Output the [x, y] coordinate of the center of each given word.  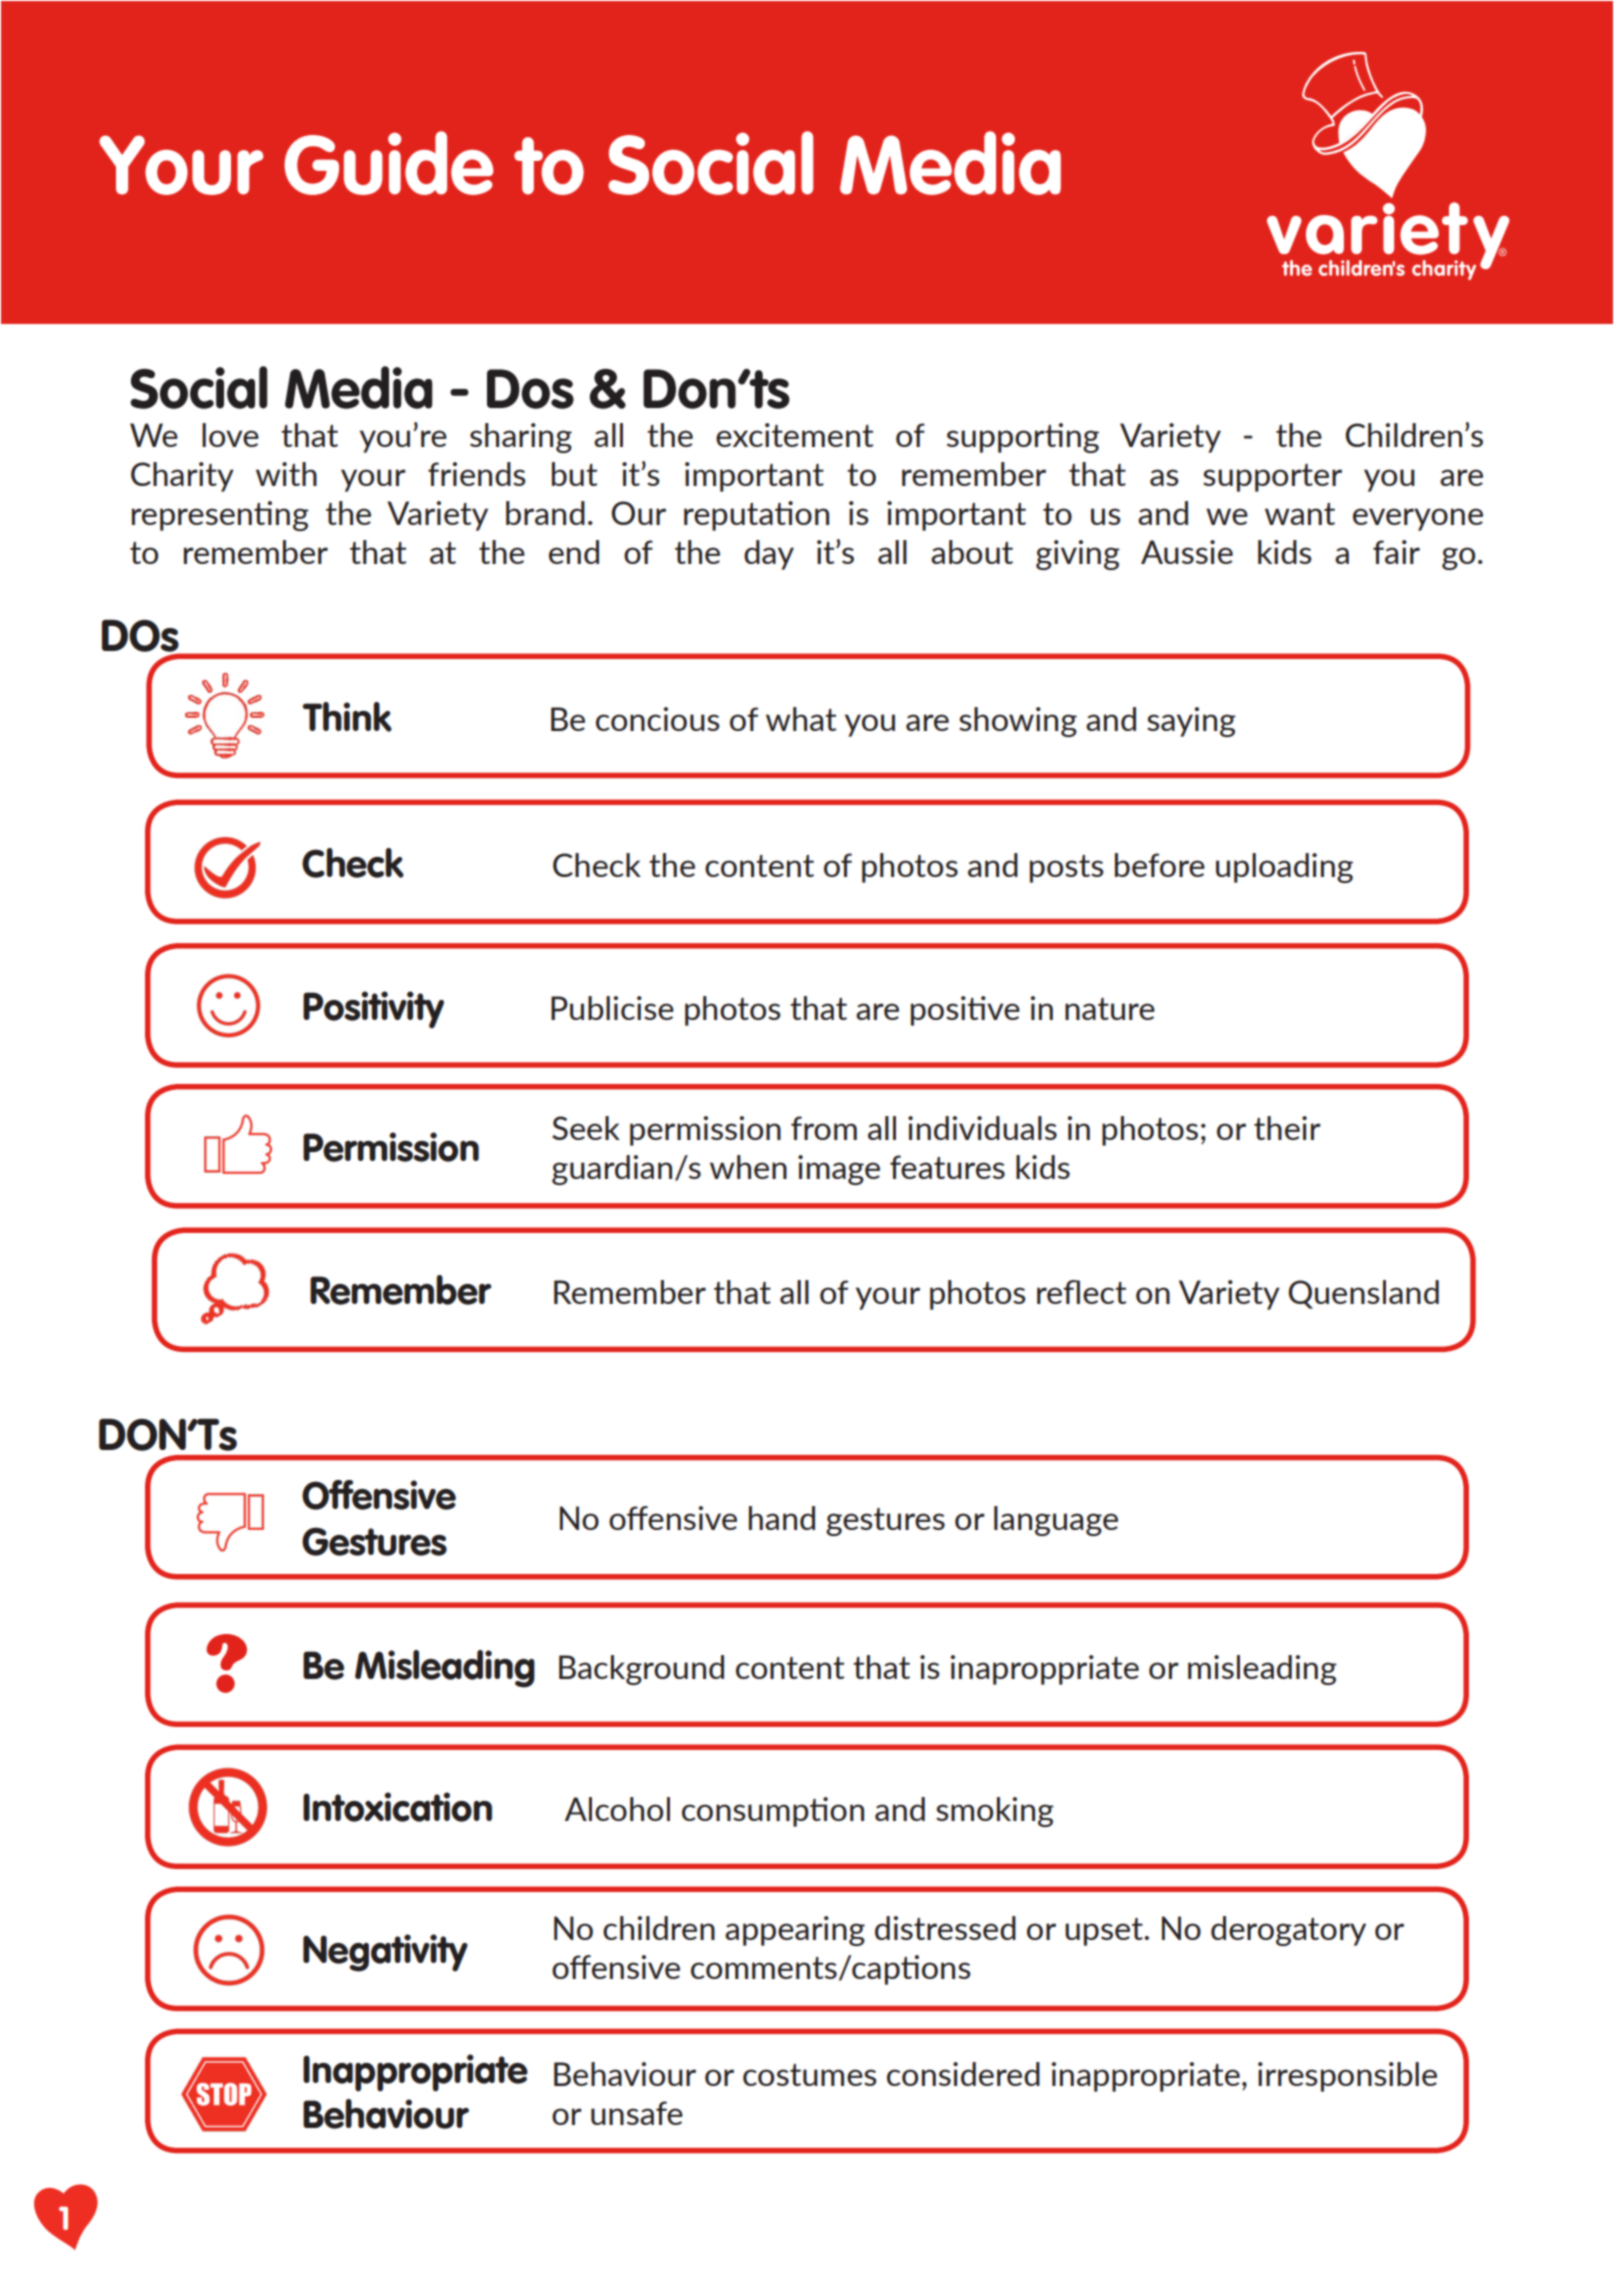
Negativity [385, 1953]
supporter [1272, 478]
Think [347, 717]
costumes [810, 2075]
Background [641, 1670]
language [1056, 1521]
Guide [389, 163]
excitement [794, 435]
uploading [1284, 868]
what [801, 719]
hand [782, 1518]
